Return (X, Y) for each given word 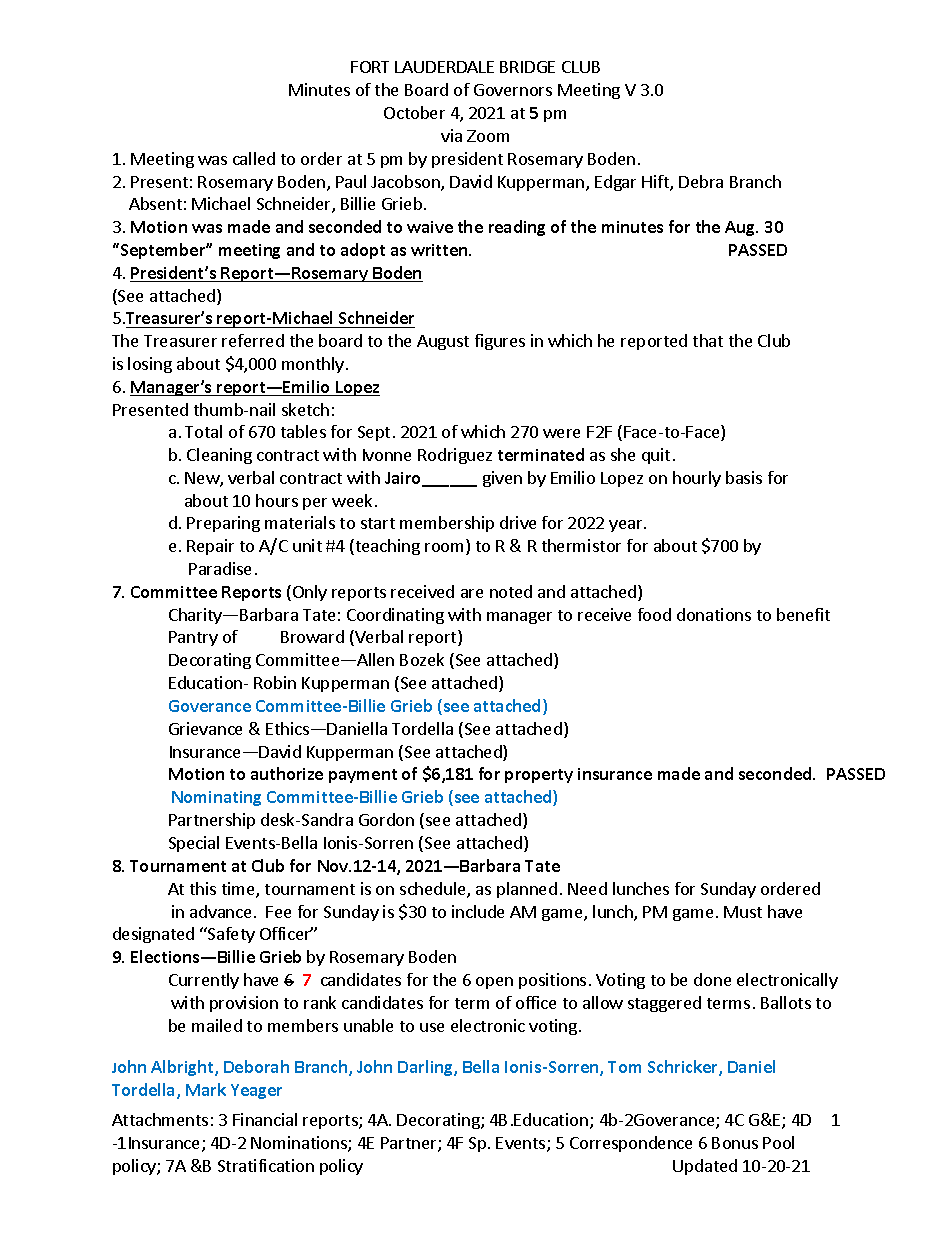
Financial (265, 1119)
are (472, 593)
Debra (701, 181)
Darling (426, 1068)
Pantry (193, 638)
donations (714, 614)
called (254, 158)
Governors (513, 90)
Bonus (735, 1143)
